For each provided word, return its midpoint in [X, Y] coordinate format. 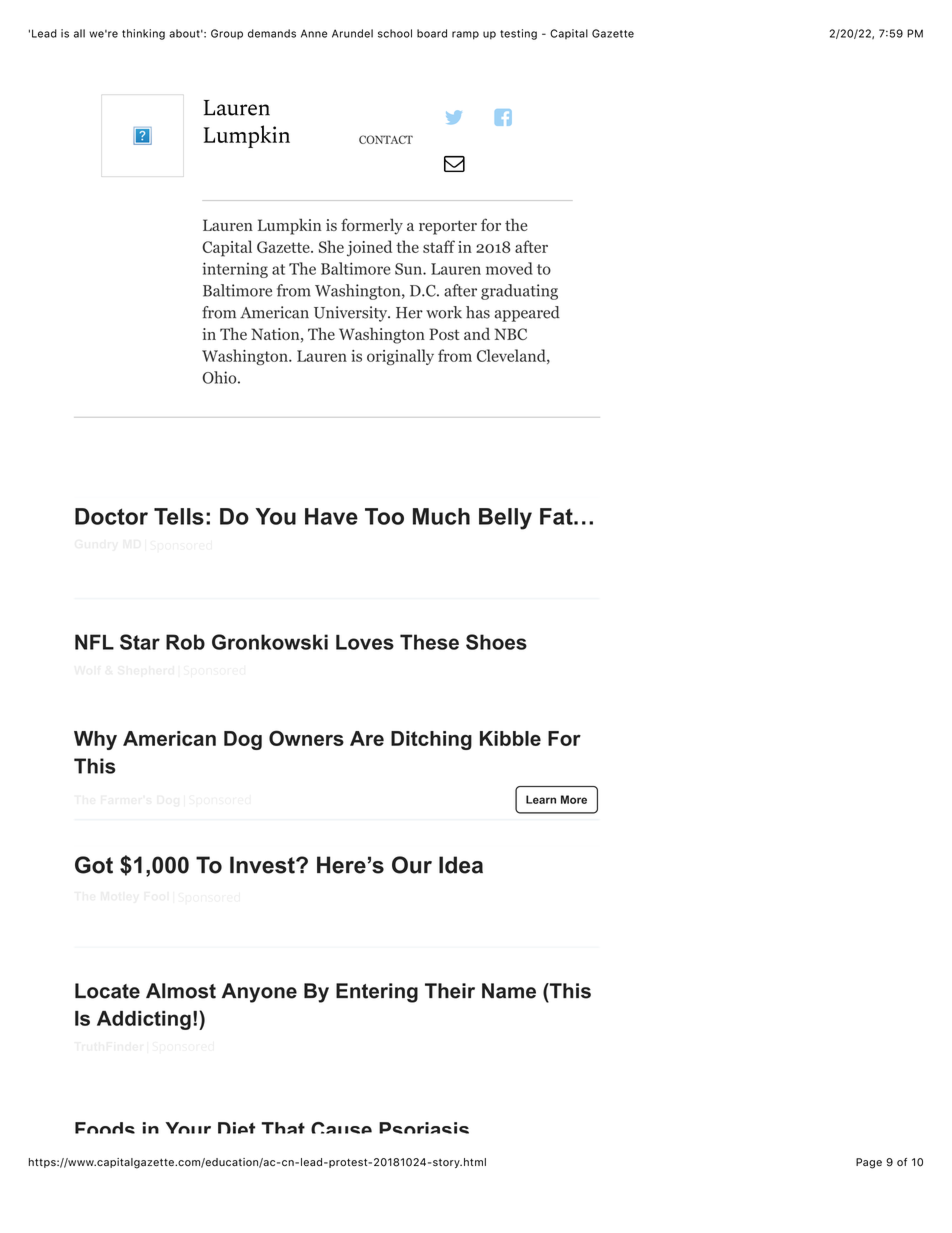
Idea [461, 865]
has [478, 312]
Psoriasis [424, 1128]
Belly [505, 519]
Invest [263, 865]
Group [227, 34]
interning [235, 270]
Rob [185, 642]
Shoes [496, 642]
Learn [541, 799]
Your [188, 1128]
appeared [527, 314]
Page [869, 1163]
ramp [465, 35]
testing [518, 34]
